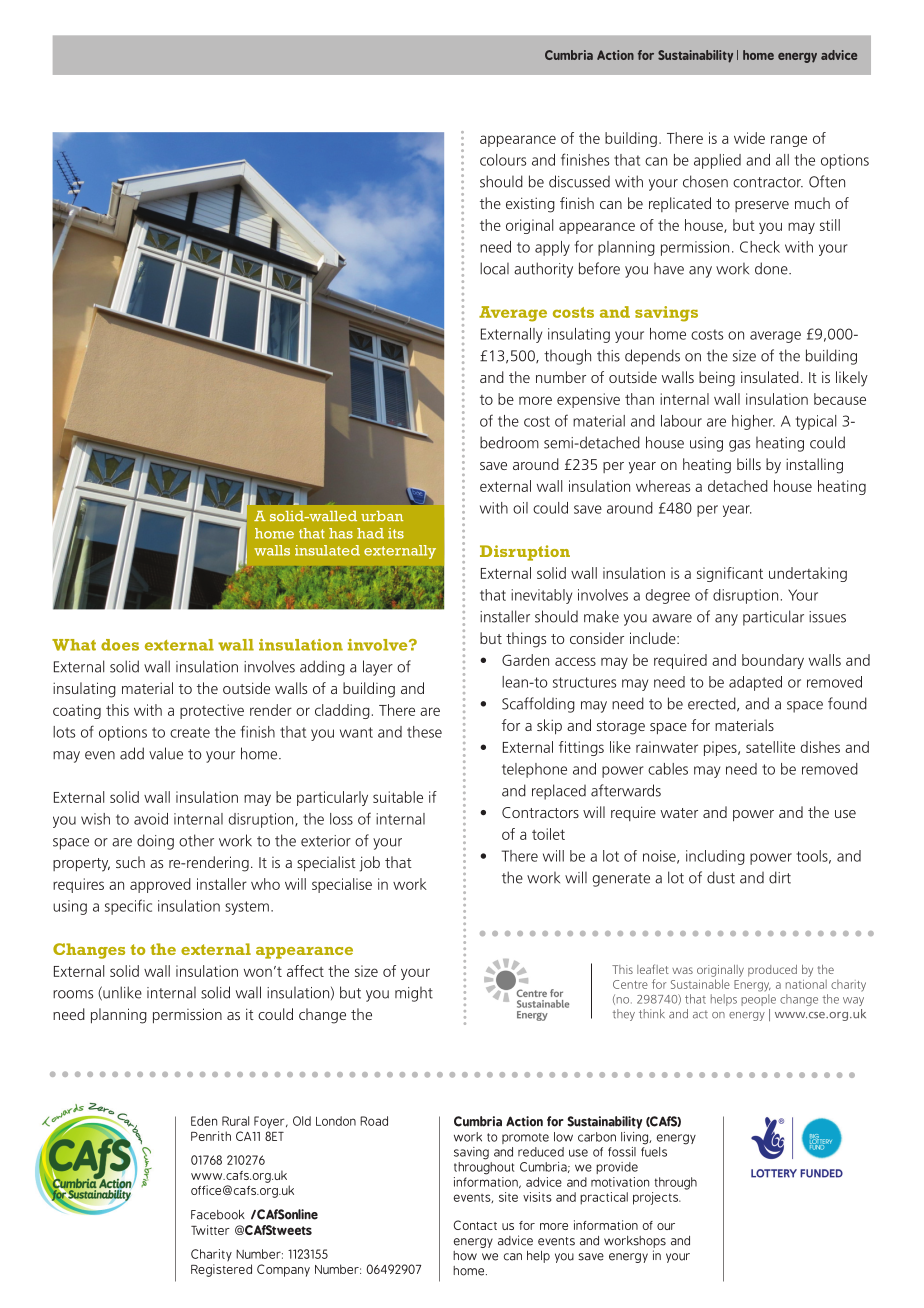  What do you see at coordinates (73, 994) in the document?
I see `rooms` at bounding box center [73, 994].
